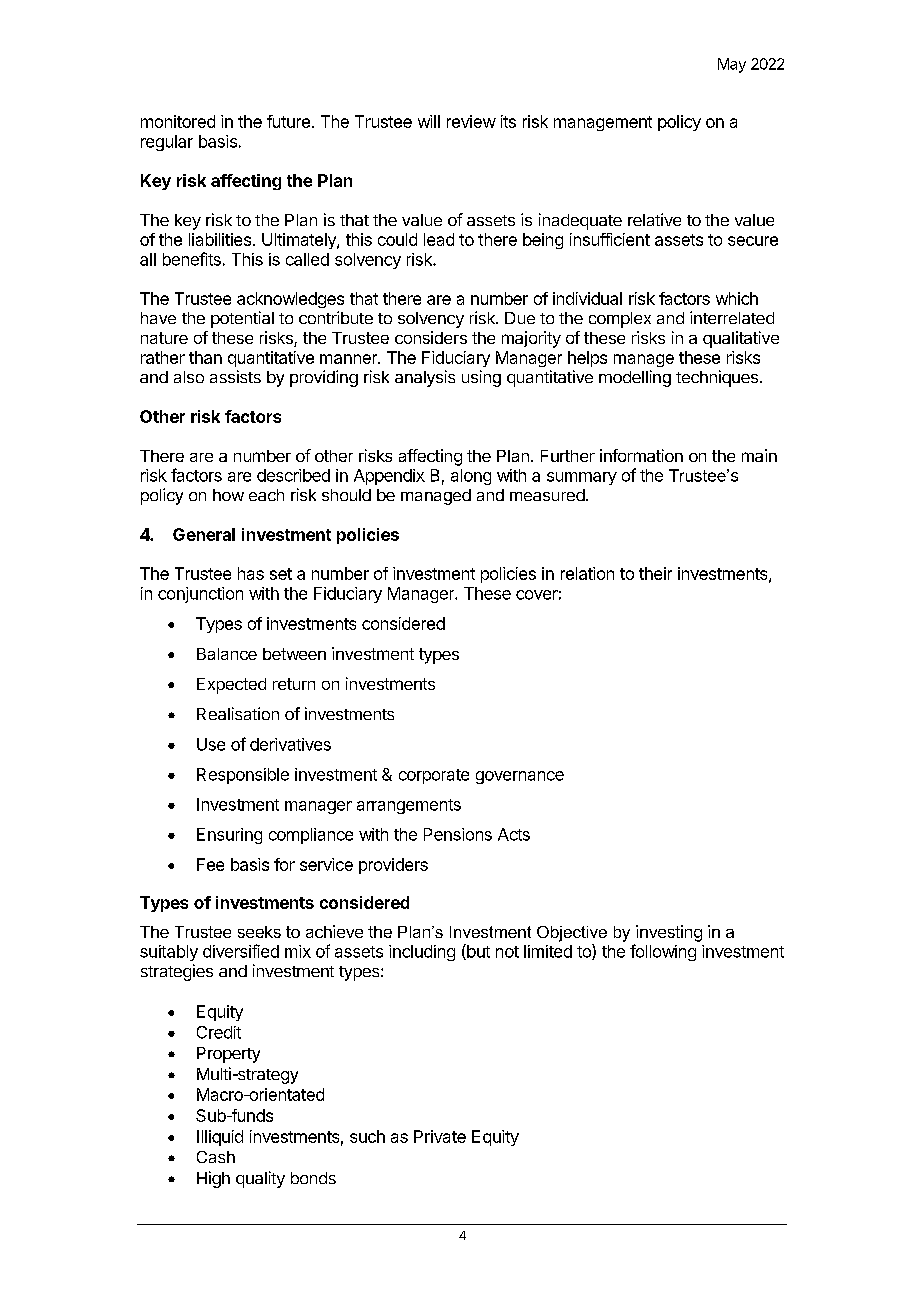 The height and width of the screenshot is (1308, 924). What do you see at coordinates (471, 477) in the screenshot?
I see `along` at bounding box center [471, 477].
